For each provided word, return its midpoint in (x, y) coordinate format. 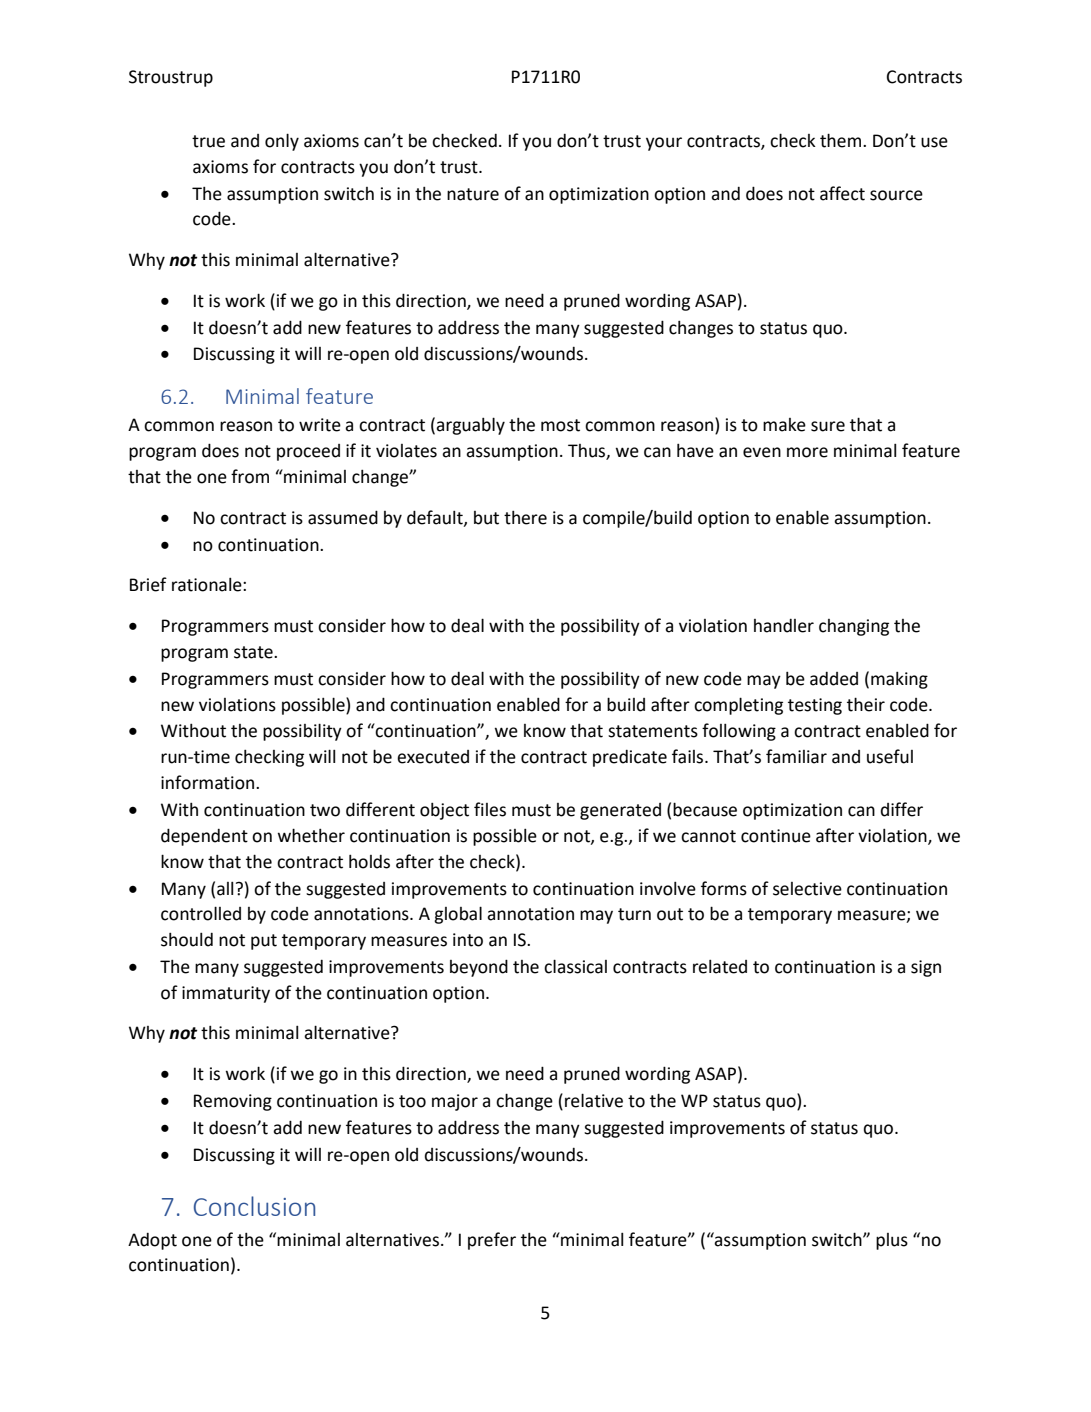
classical (575, 966)
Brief (148, 584)
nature (473, 194)
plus (892, 1241)
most (560, 425)
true (208, 141)
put (264, 942)
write (320, 425)
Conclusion (254, 1206)
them (840, 140)
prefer (492, 1241)
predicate (630, 758)
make (784, 425)
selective (807, 889)
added (834, 679)
